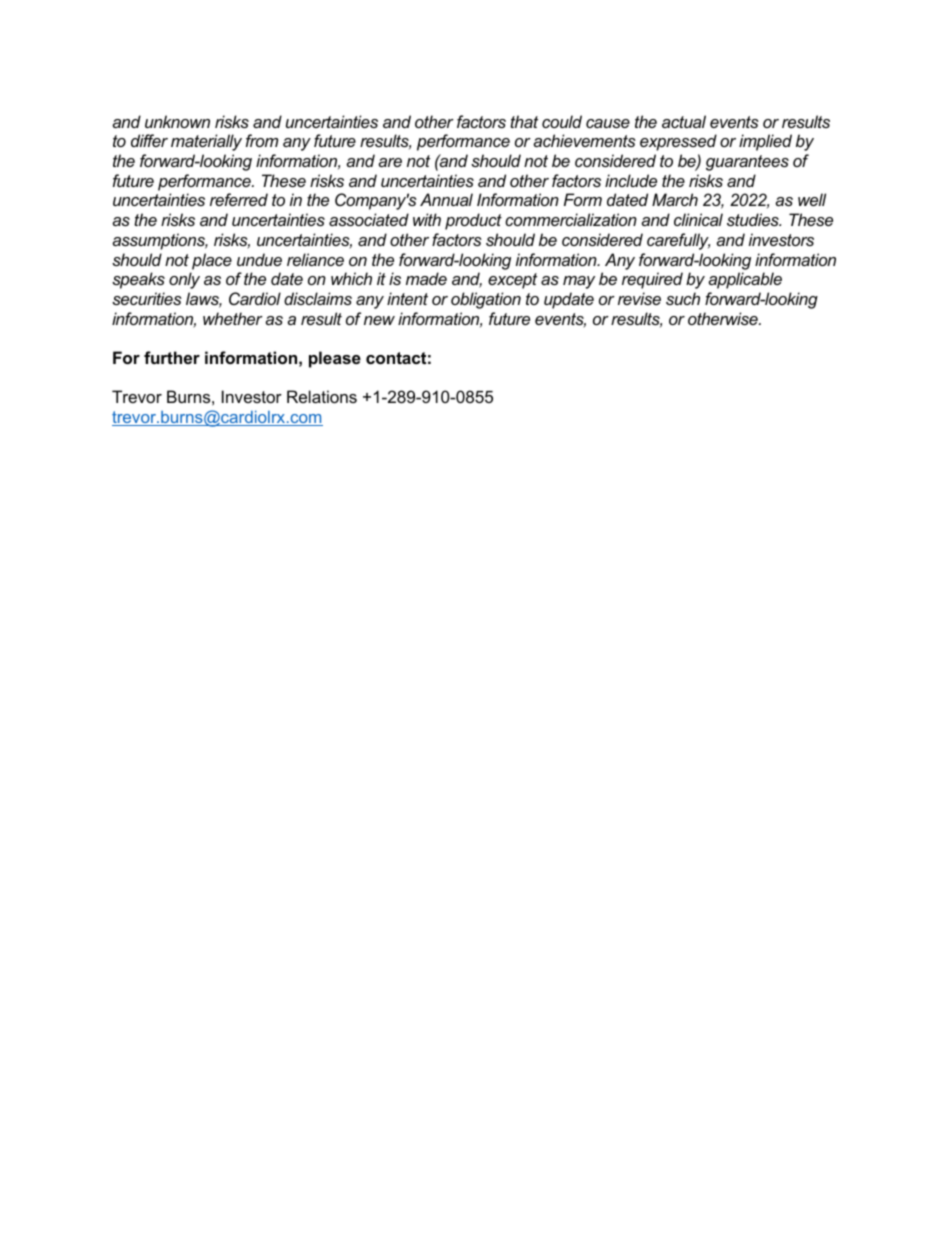 The height and width of the document is (1233, 952). Describe the element at coordinates (233, 318) in the document. I see `whether` at that location.
